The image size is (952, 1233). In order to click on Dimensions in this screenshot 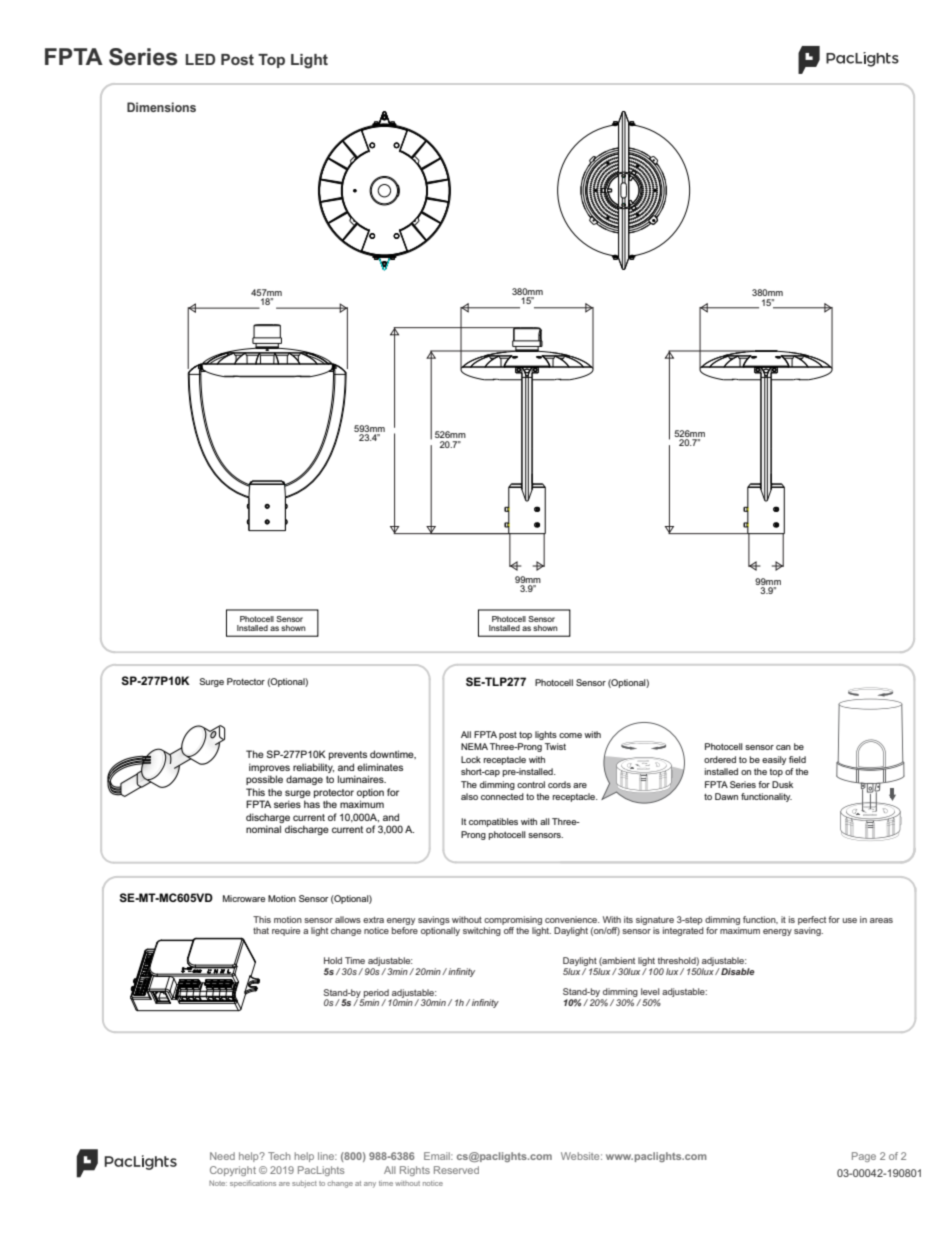, I will do `click(161, 107)`.
